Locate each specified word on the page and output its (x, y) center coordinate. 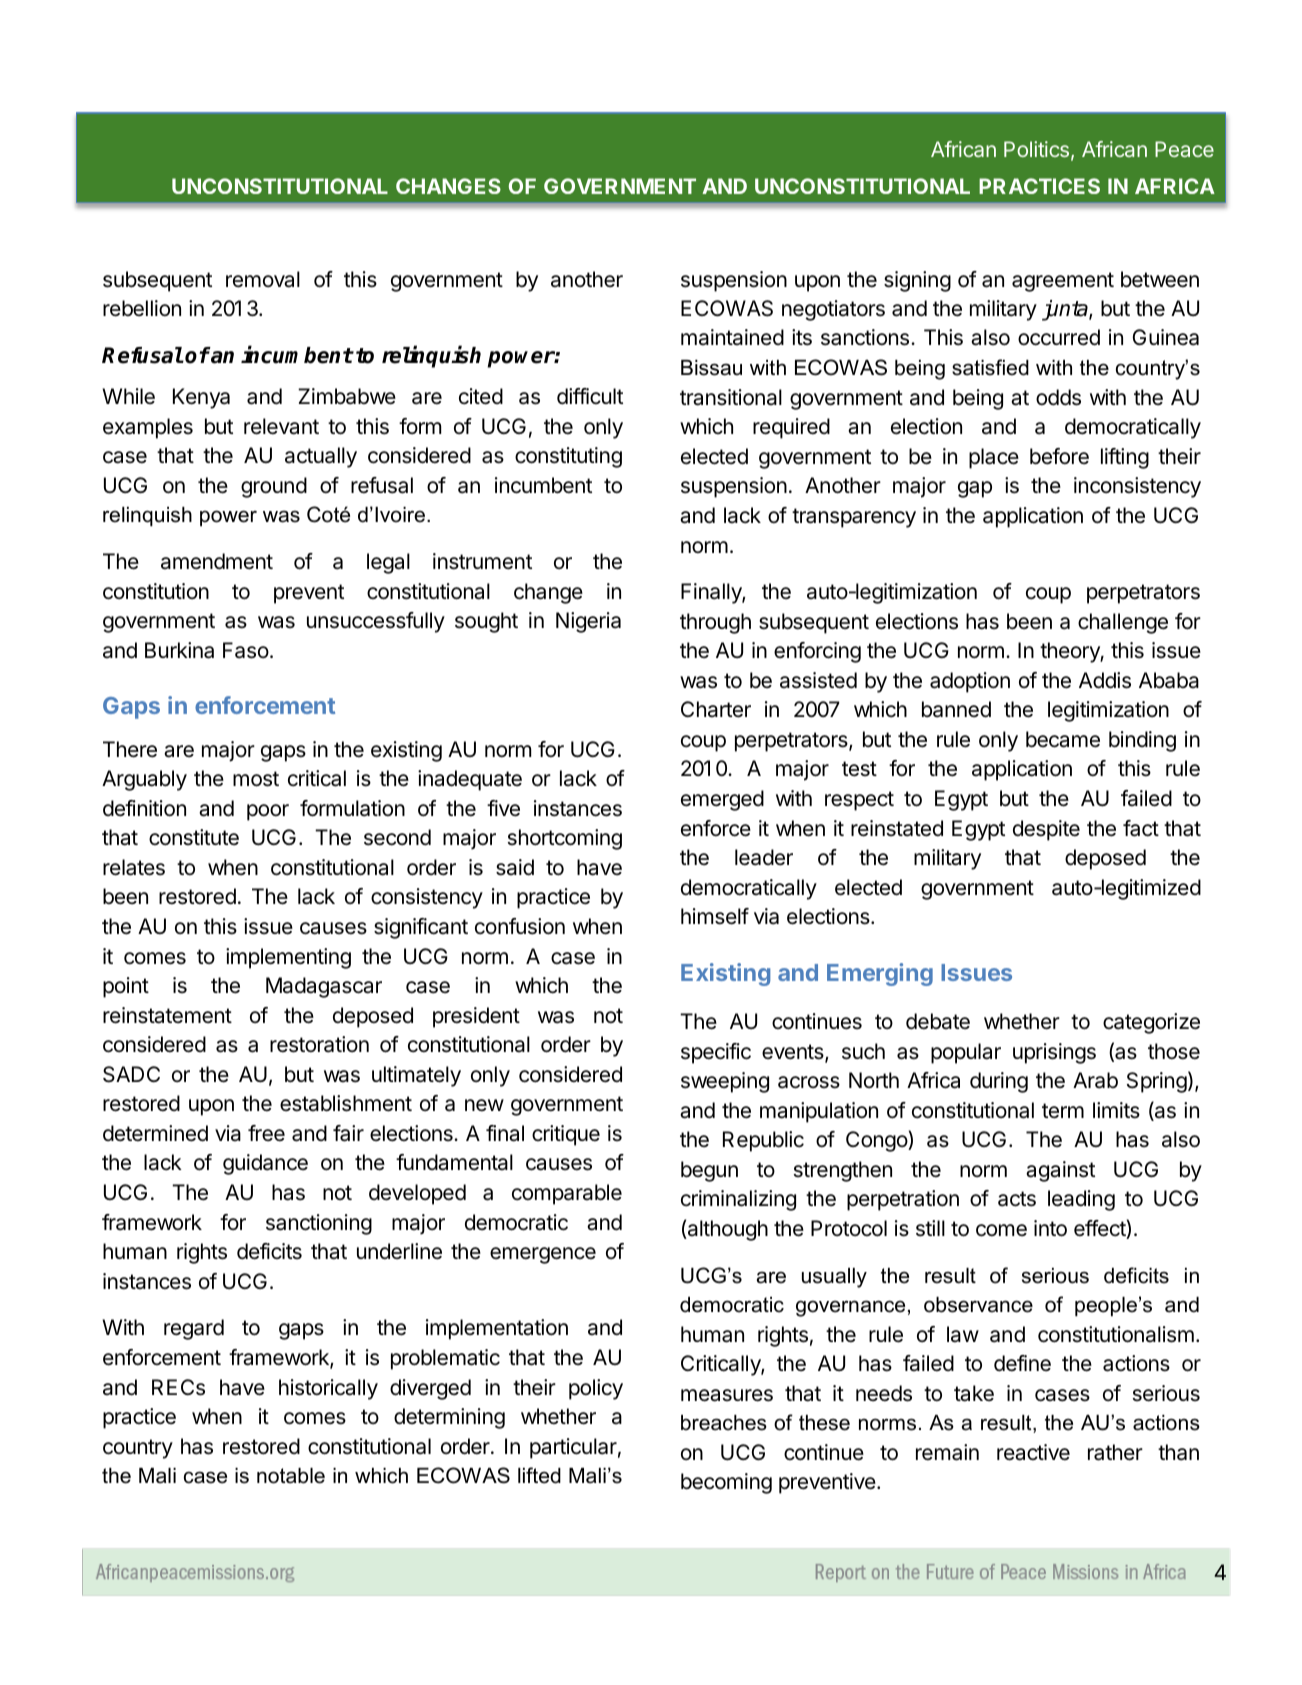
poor (268, 812)
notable (291, 1476)
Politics (1038, 150)
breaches (724, 1423)
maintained (732, 337)
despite (1046, 830)
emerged (722, 800)
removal (263, 279)
